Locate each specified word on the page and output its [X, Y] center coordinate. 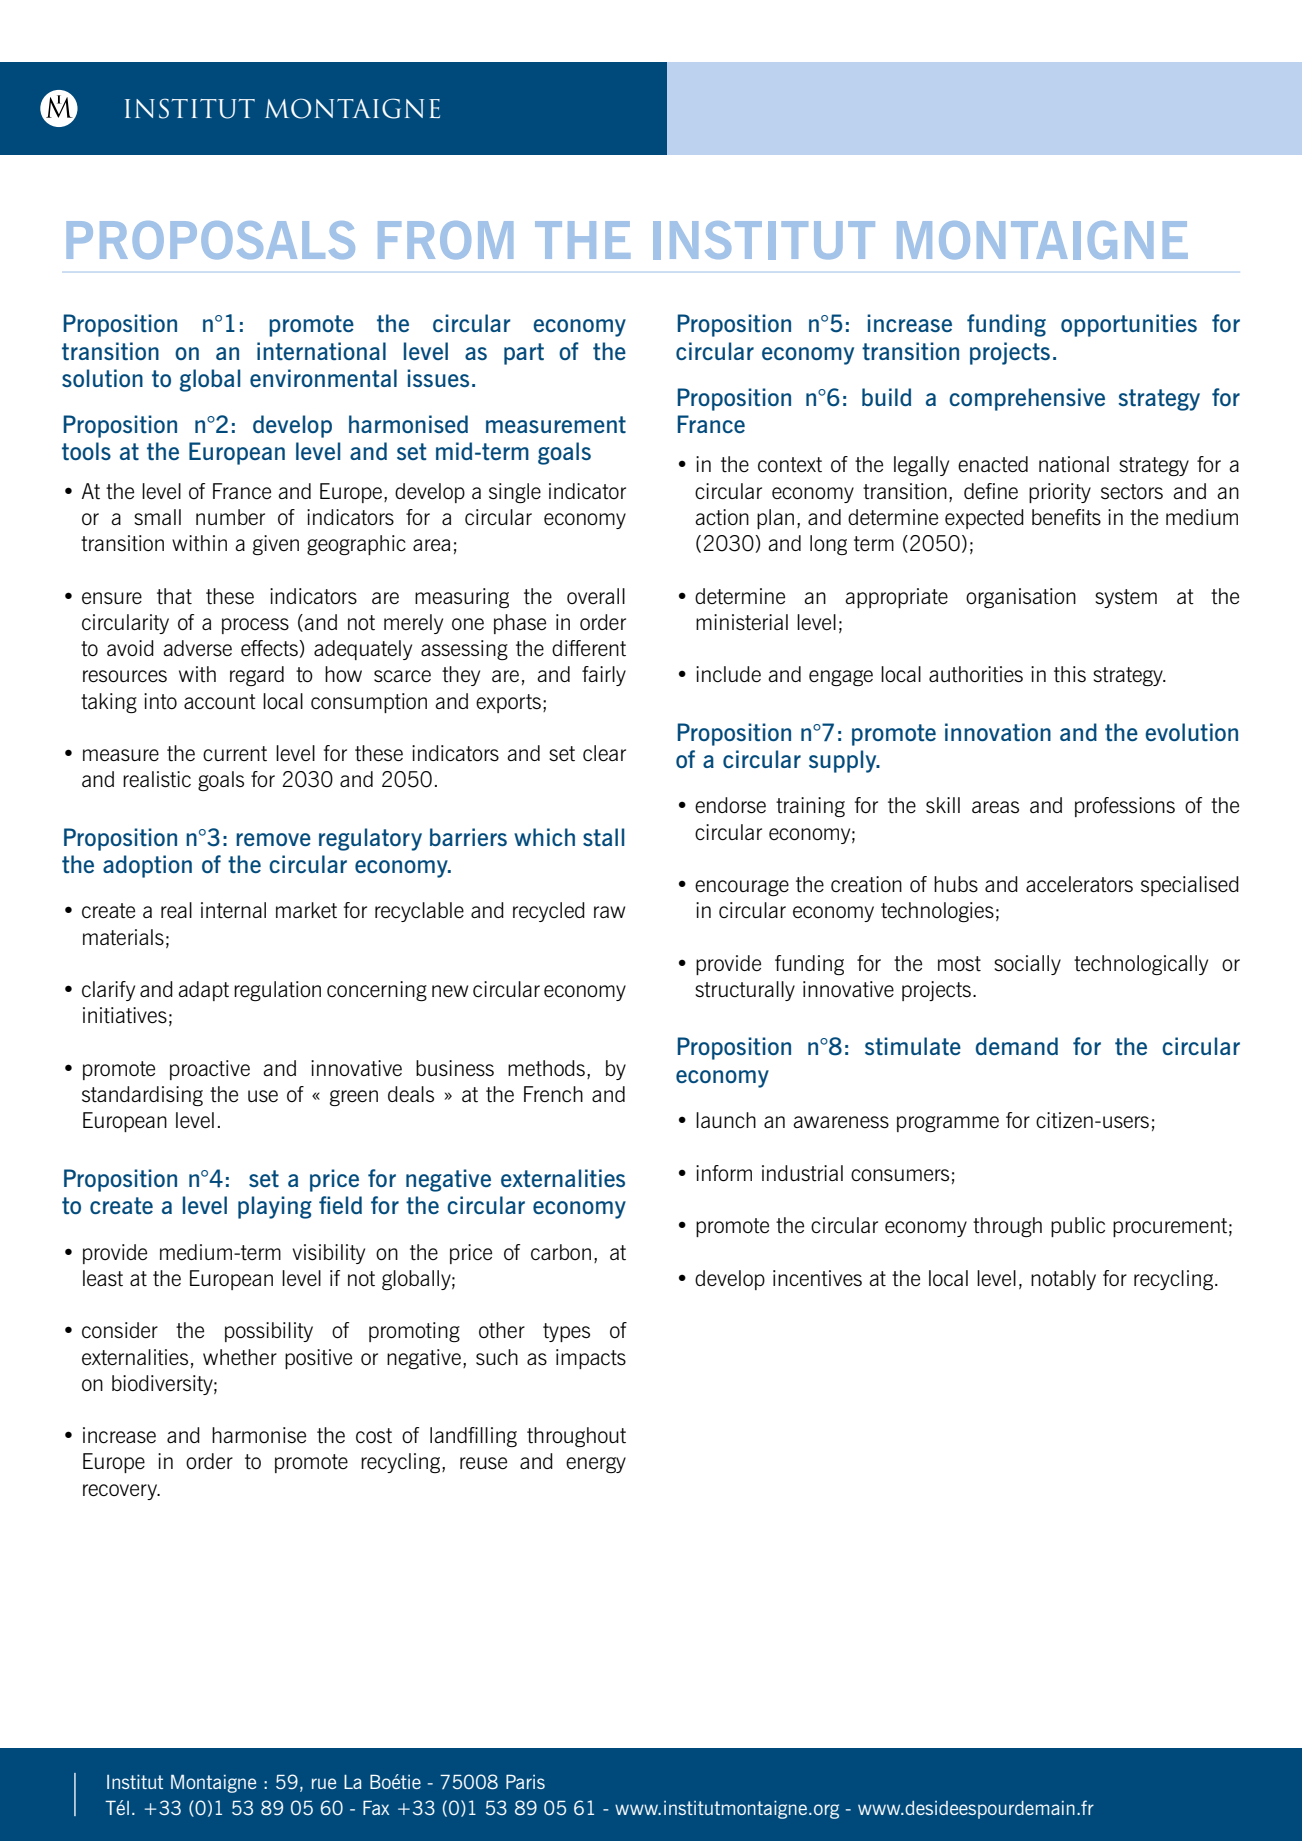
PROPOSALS [211, 240]
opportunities [1129, 325]
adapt [203, 991]
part [524, 354]
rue [324, 1783]
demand [1017, 1046]
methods [546, 1068]
